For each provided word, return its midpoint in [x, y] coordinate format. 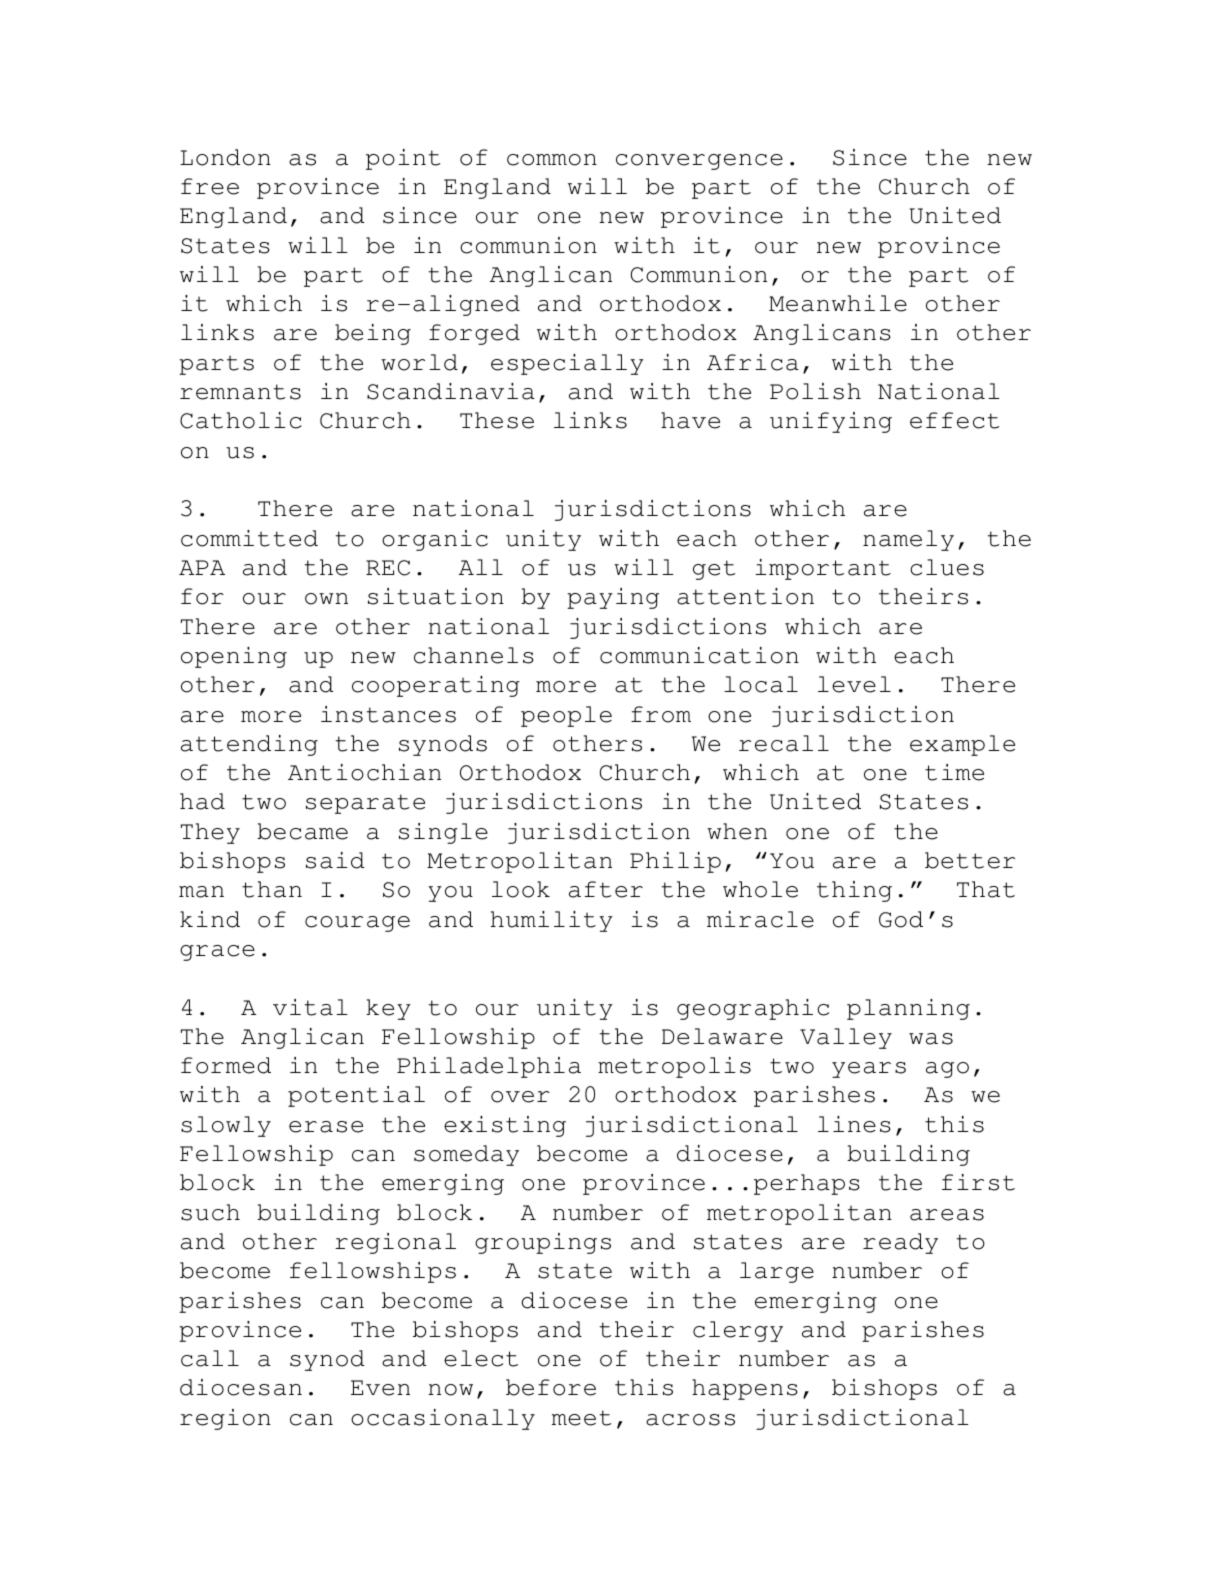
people [566, 716]
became [302, 831]
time [954, 772]
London [225, 157]
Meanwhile [838, 303]
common [552, 160]
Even [380, 1388]
